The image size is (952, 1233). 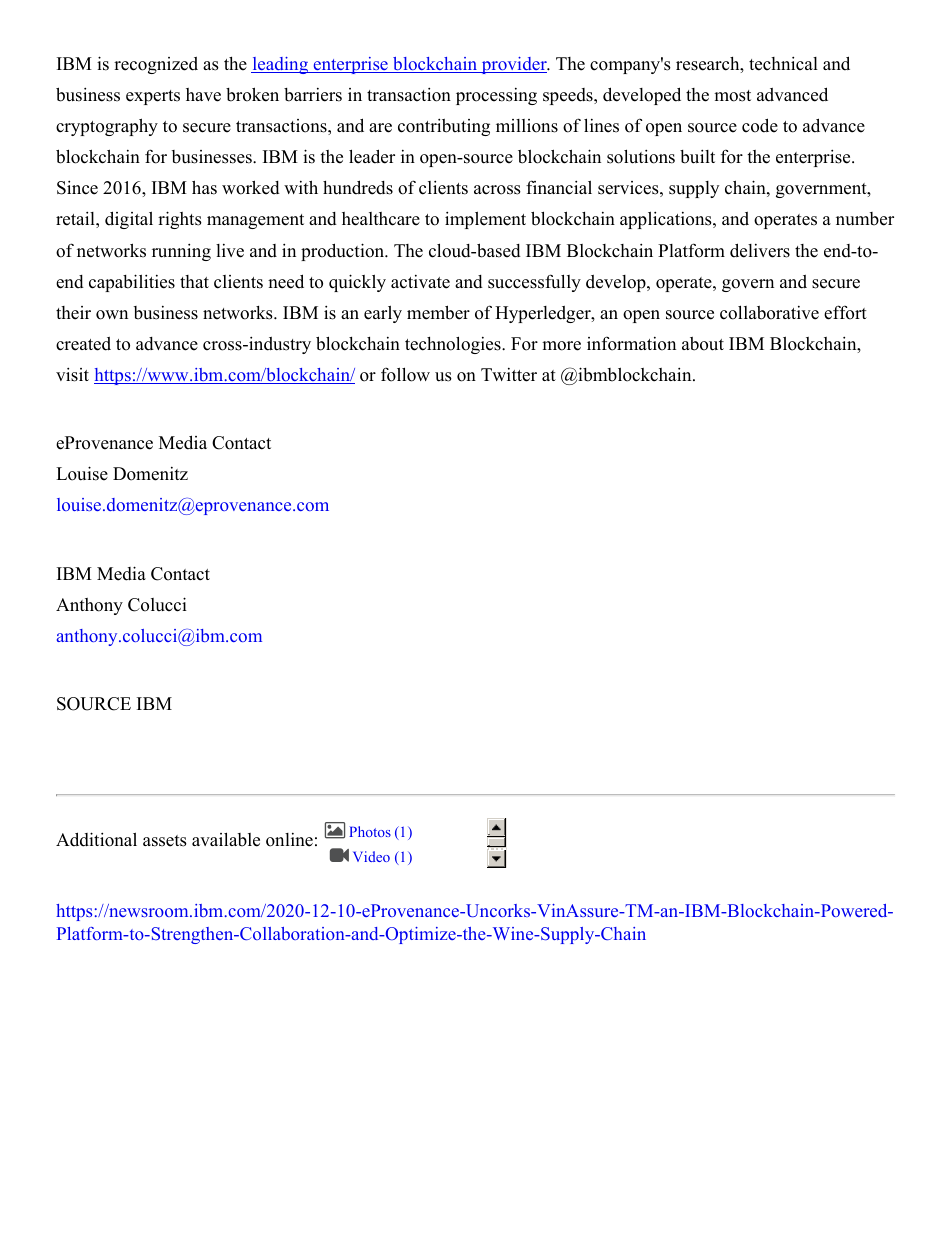 I want to click on assets, so click(x=165, y=841).
